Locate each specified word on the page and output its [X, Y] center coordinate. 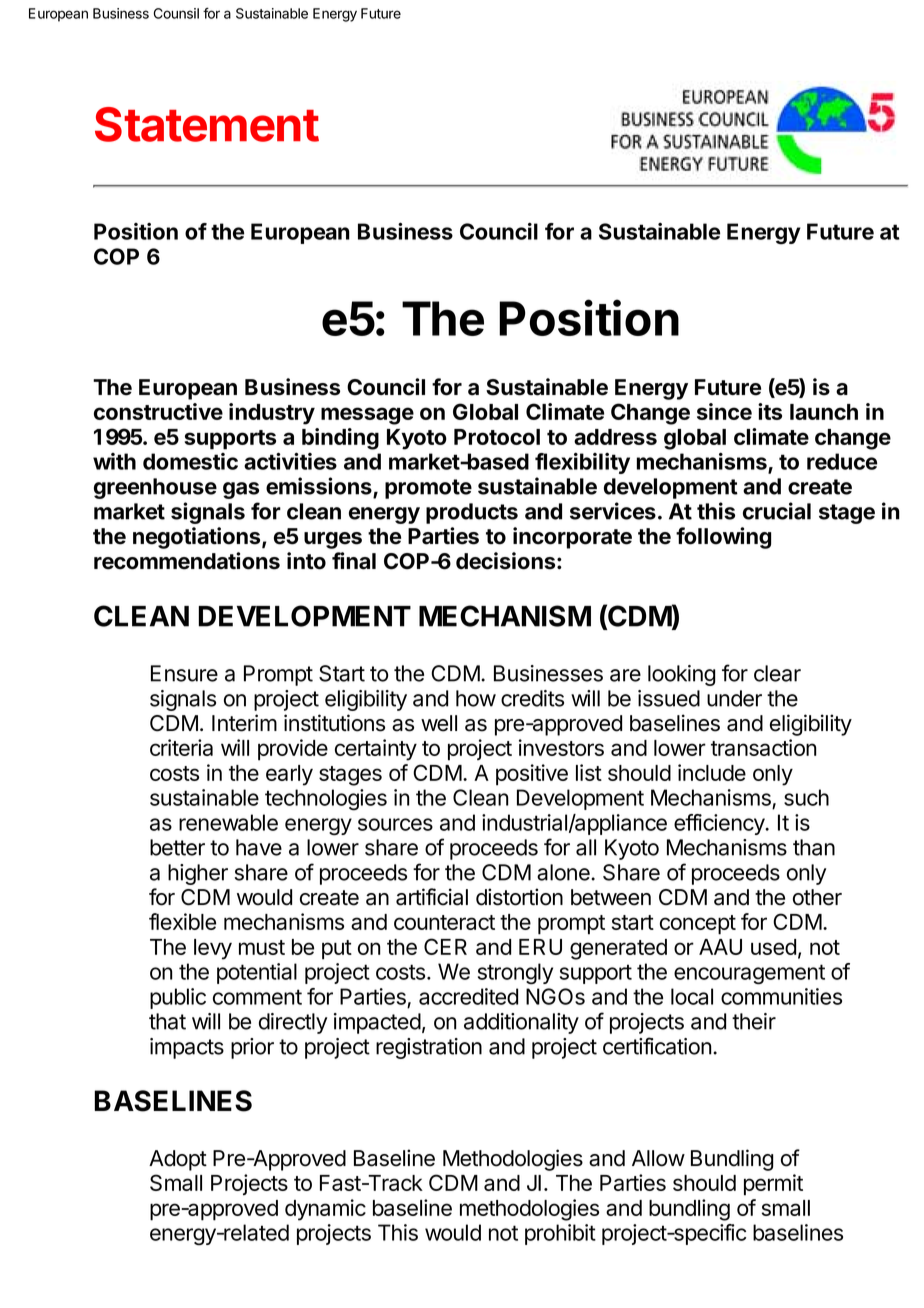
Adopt [178, 1160]
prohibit [560, 1234]
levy [213, 949]
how [476, 698]
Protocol [497, 437]
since [724, 411]
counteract [444, 922]
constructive [158, 411]
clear [777, 673]
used [773, 947]
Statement [207, 124]
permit [773, 1185]
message [367, 416]
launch [824, 412]
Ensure [184, 673]
